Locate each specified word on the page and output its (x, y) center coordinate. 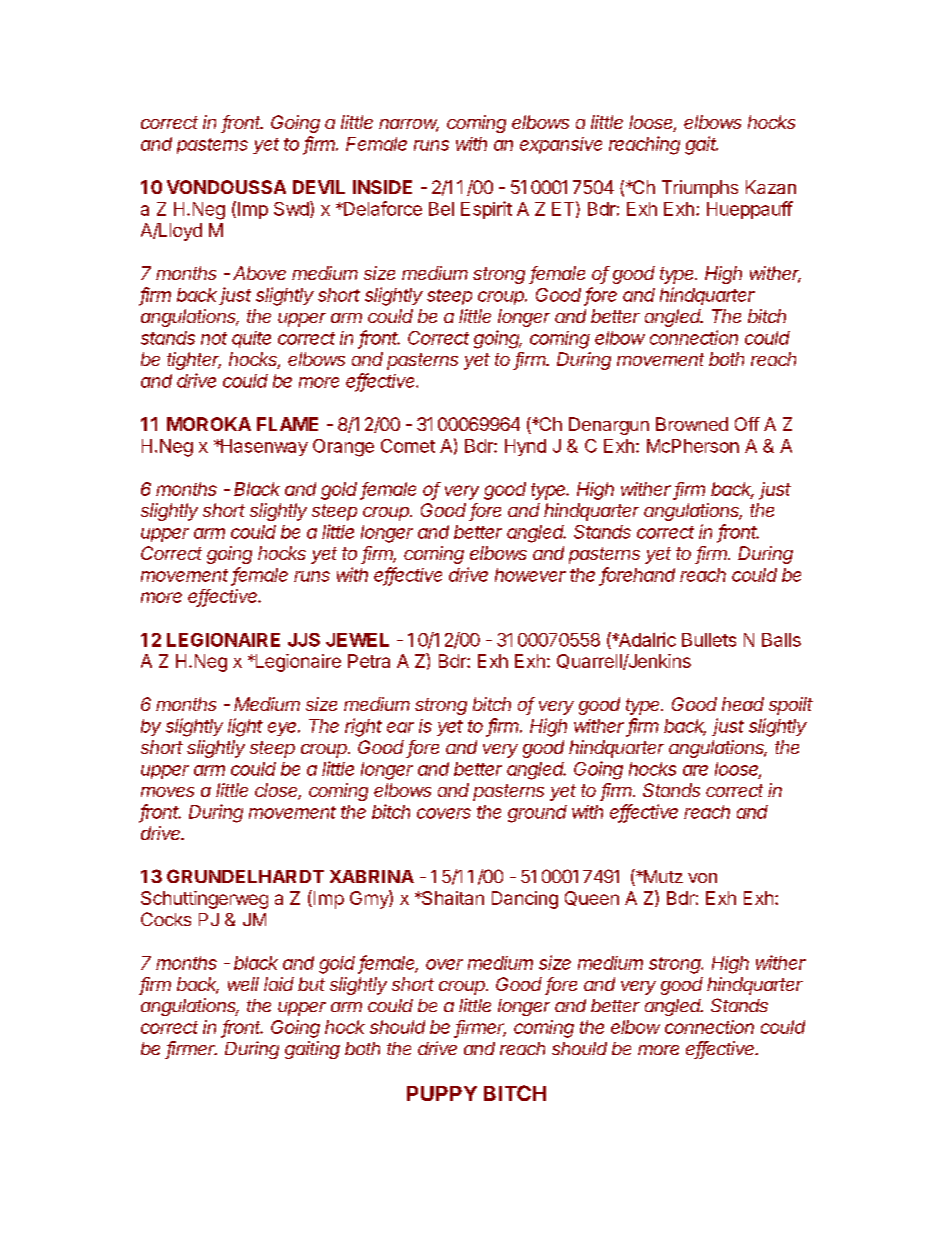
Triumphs (700, 189)
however (530, 575)
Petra (369, 661)
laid (279, 984)
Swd (291, 209)
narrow (409, 125)
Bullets (709, 640)
